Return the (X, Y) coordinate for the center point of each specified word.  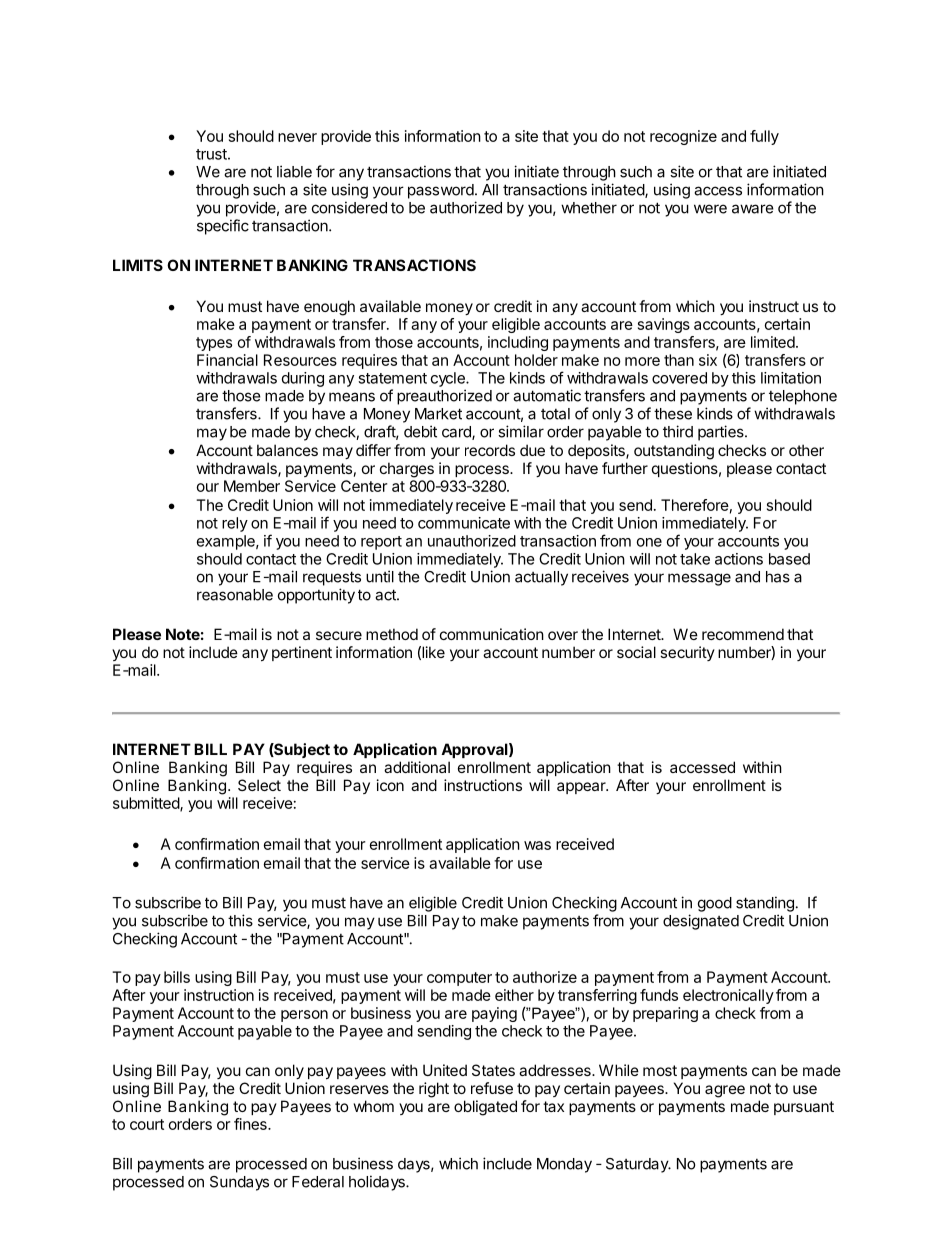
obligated (485, 1108)
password (441, 191)
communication (492, 634)
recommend (743, 634)
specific (223, 227)
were (710, 209)
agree (725, 1091)
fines (251, 1124)
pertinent (302, 653)
